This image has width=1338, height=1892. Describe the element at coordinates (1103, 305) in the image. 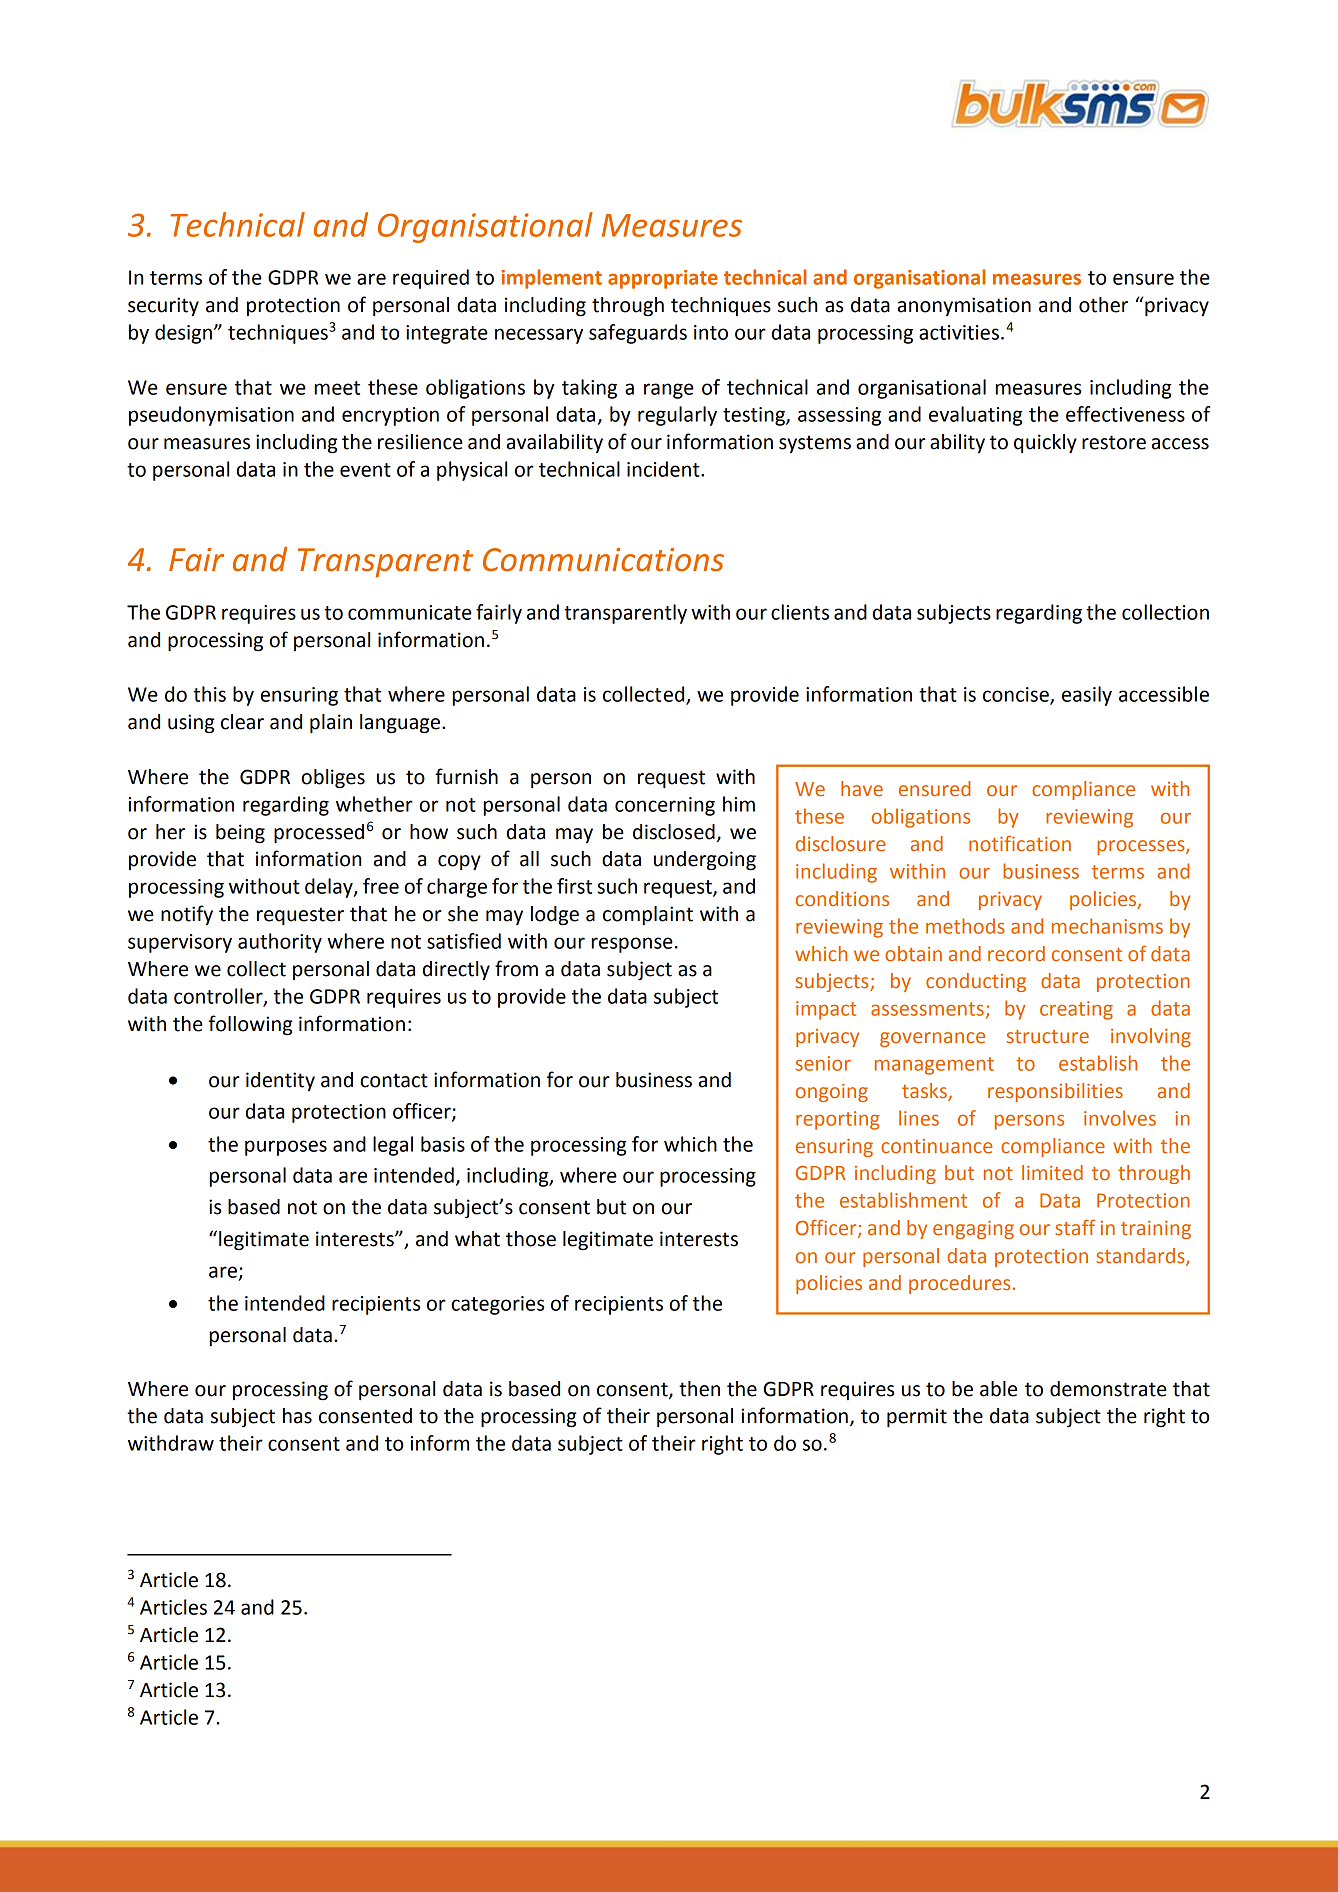

I see `other` at that location.
